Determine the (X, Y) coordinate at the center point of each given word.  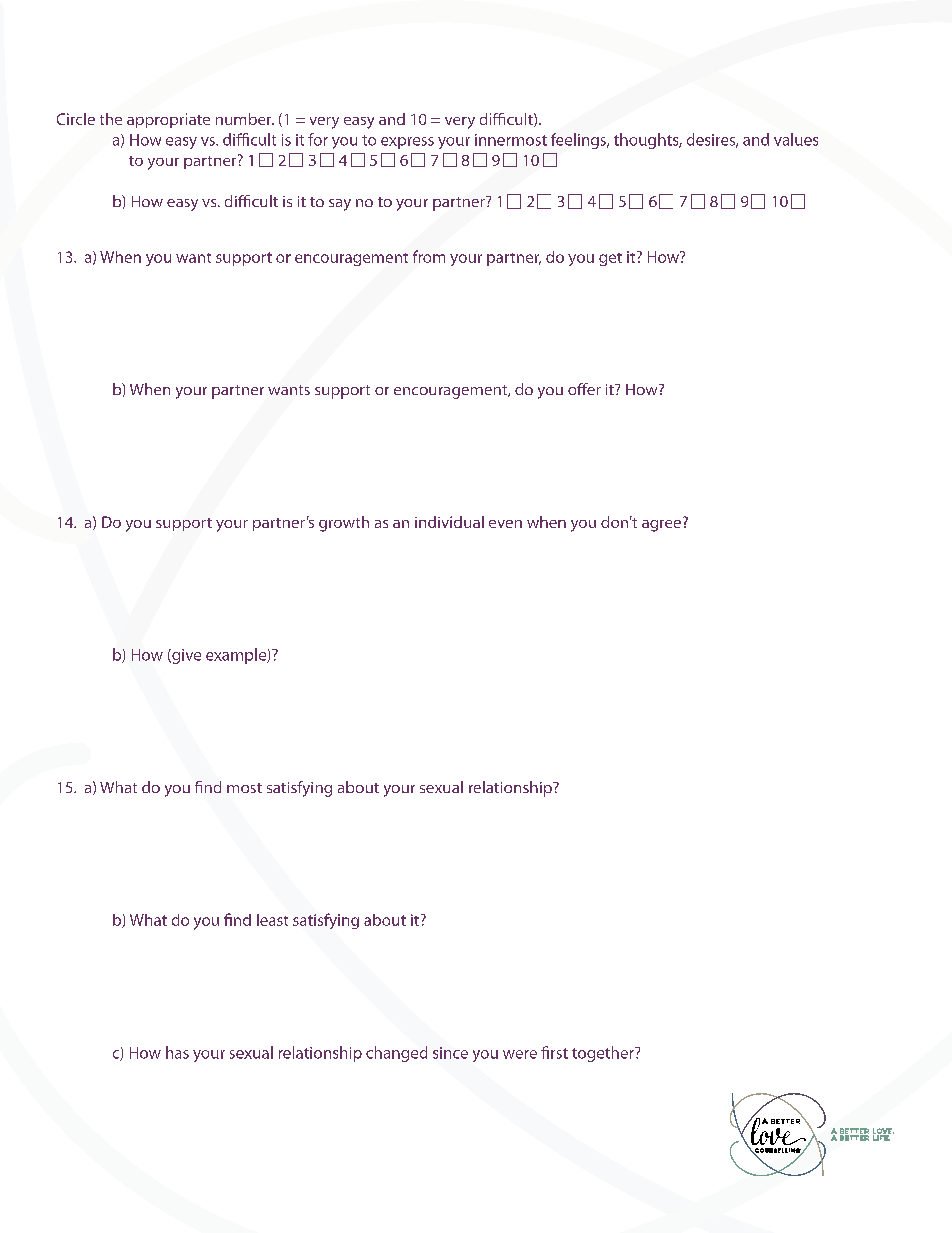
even (505, 524)
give (185, 656)
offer (584, 389)
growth (344, 524)
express (407, 143)
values (796, 139)
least (272, 920)
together (604, 1054)
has (177, 1052)
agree (663, 524)
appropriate (168, 120)
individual (449, 522)
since (450, 1053)
